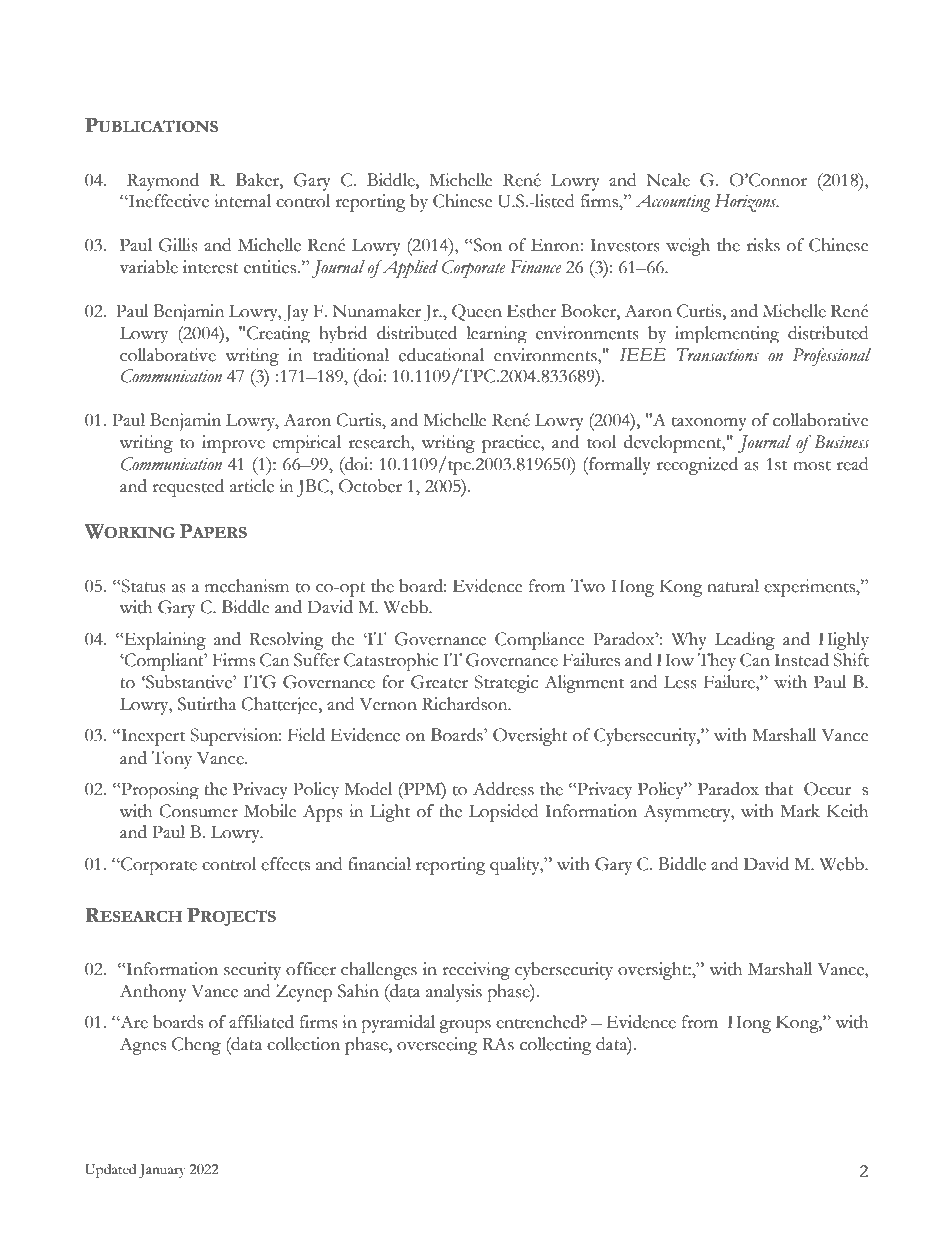 This screenshot has height=1233, width=952. I want to click on requested, so click(188, 488).
